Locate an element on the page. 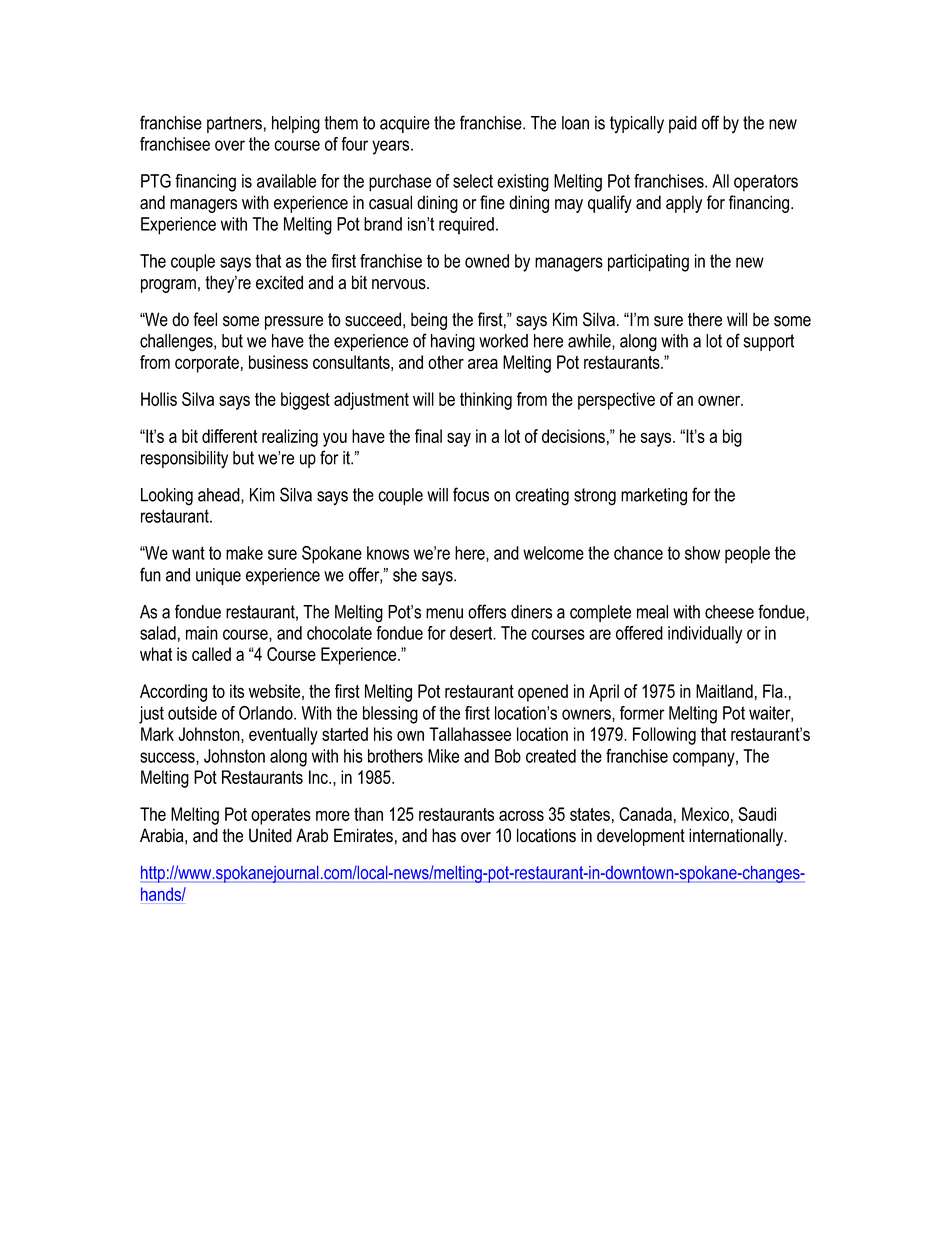 The image size is (952, 1233). thinking is located at coordinates (486, 401).
